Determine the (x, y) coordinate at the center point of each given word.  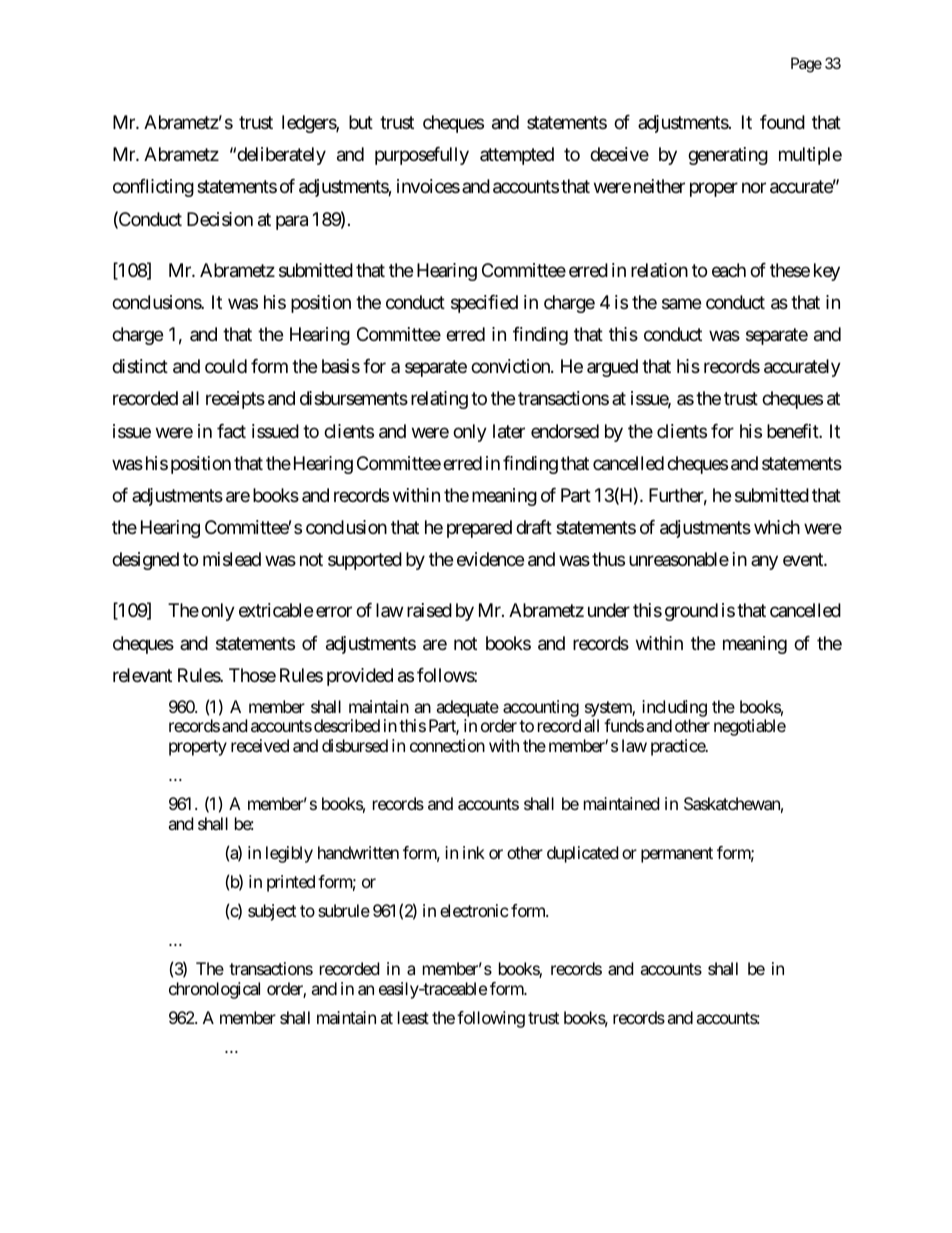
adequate (467, 708)
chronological (214, 990)
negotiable (750, 727)
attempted (517, 156)
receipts (235, 400)
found (782, 122)
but (361, 122)
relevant (142, 675)
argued (612, 368)
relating (439, 400)
